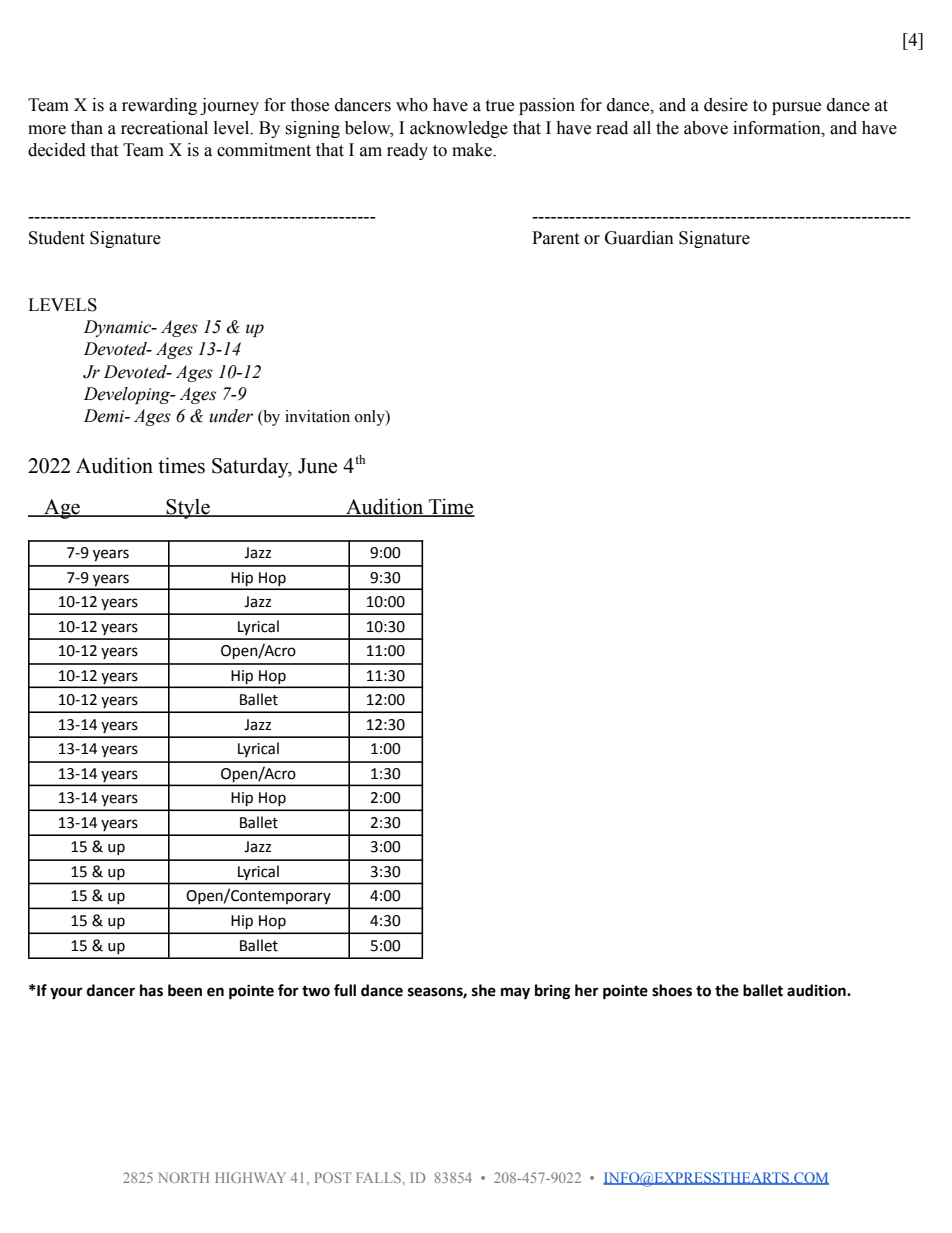 This document has width=952, height=1233. I want to click on NORTH, so click(183, 1177).
